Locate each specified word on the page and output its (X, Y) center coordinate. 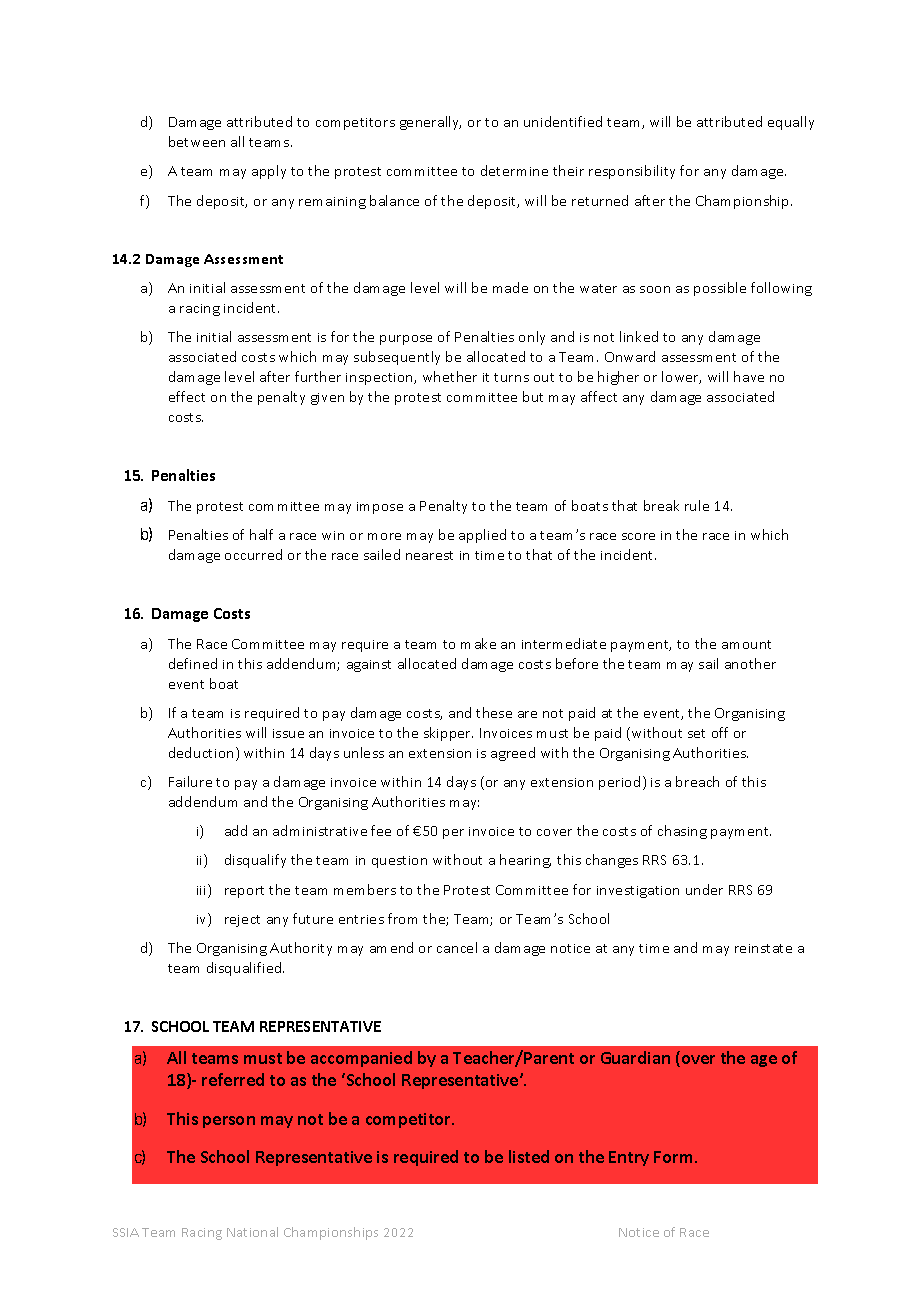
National (252, 1232)
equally (791, 123)
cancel (457, 947)
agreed (513, 754)
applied (482, 536)
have (749, 376)
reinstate (763, 948)
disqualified (245, 969)
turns (511, 377)
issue (288, 733)
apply (269, 172)
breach (697, 781)
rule (697, 505)
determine (514, 170)
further (318, 376)
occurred (253, 554)
